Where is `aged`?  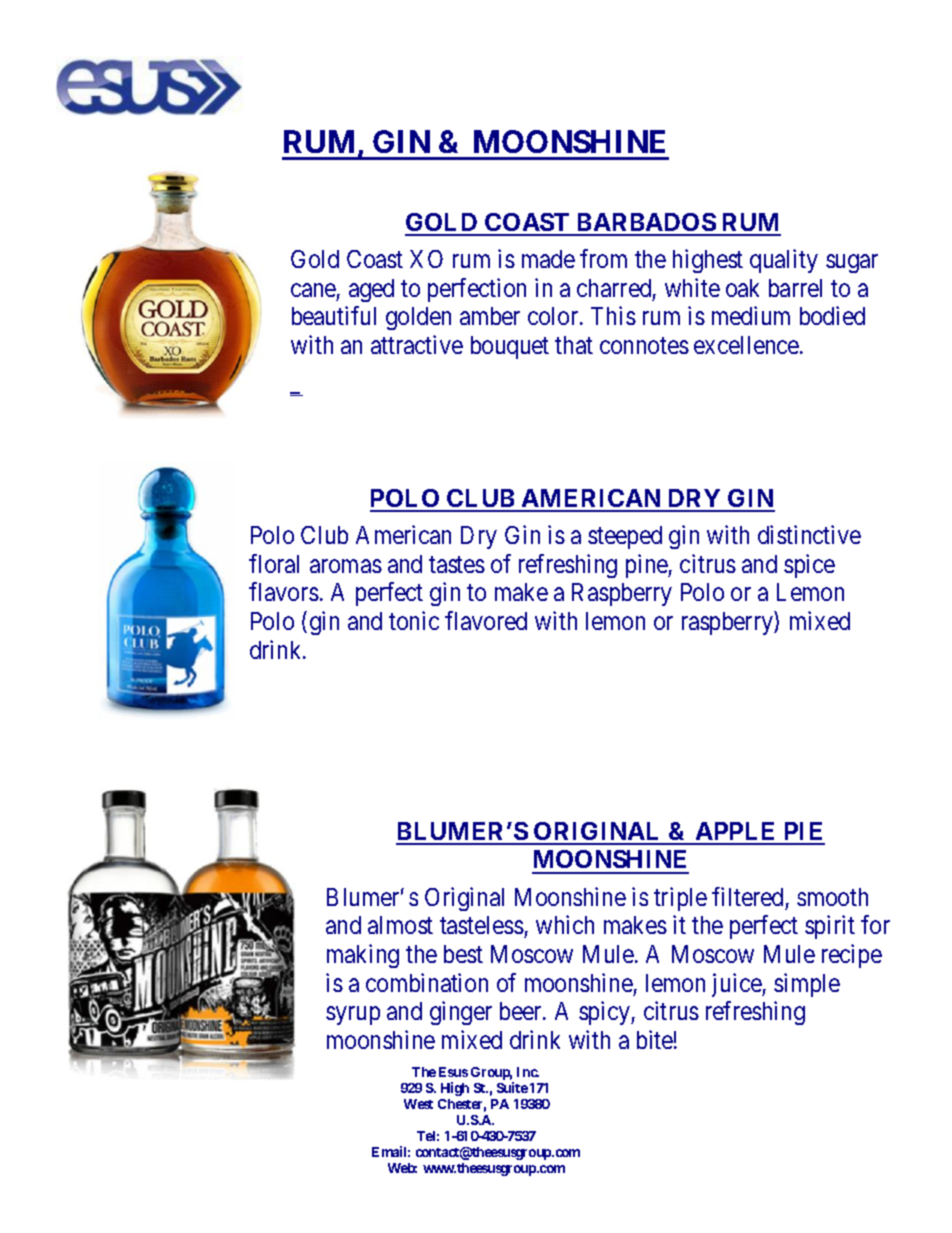 aged is located at coordinates (371, 290).
